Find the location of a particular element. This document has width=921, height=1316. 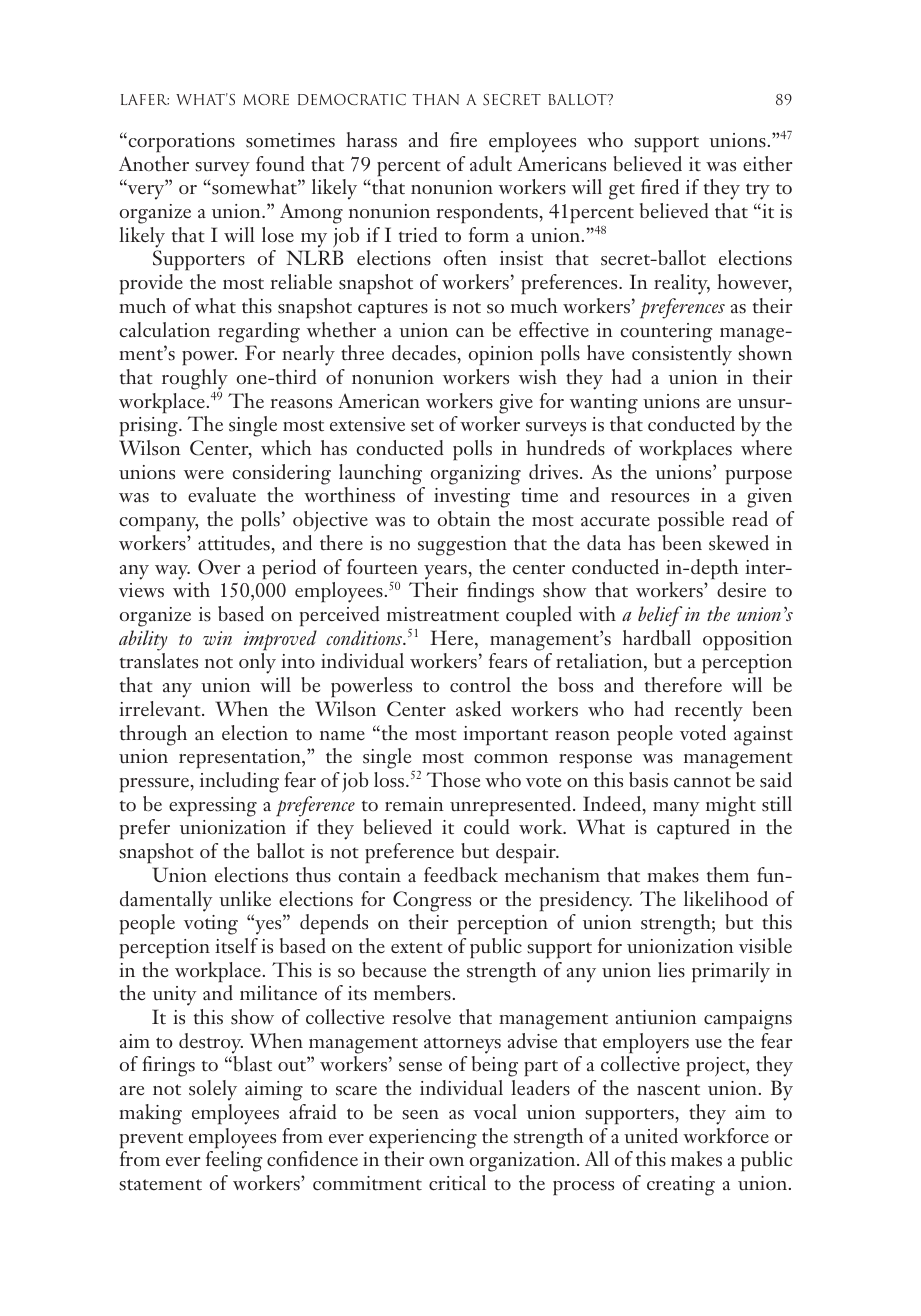

consistently is located at coordinates (682, 355).
